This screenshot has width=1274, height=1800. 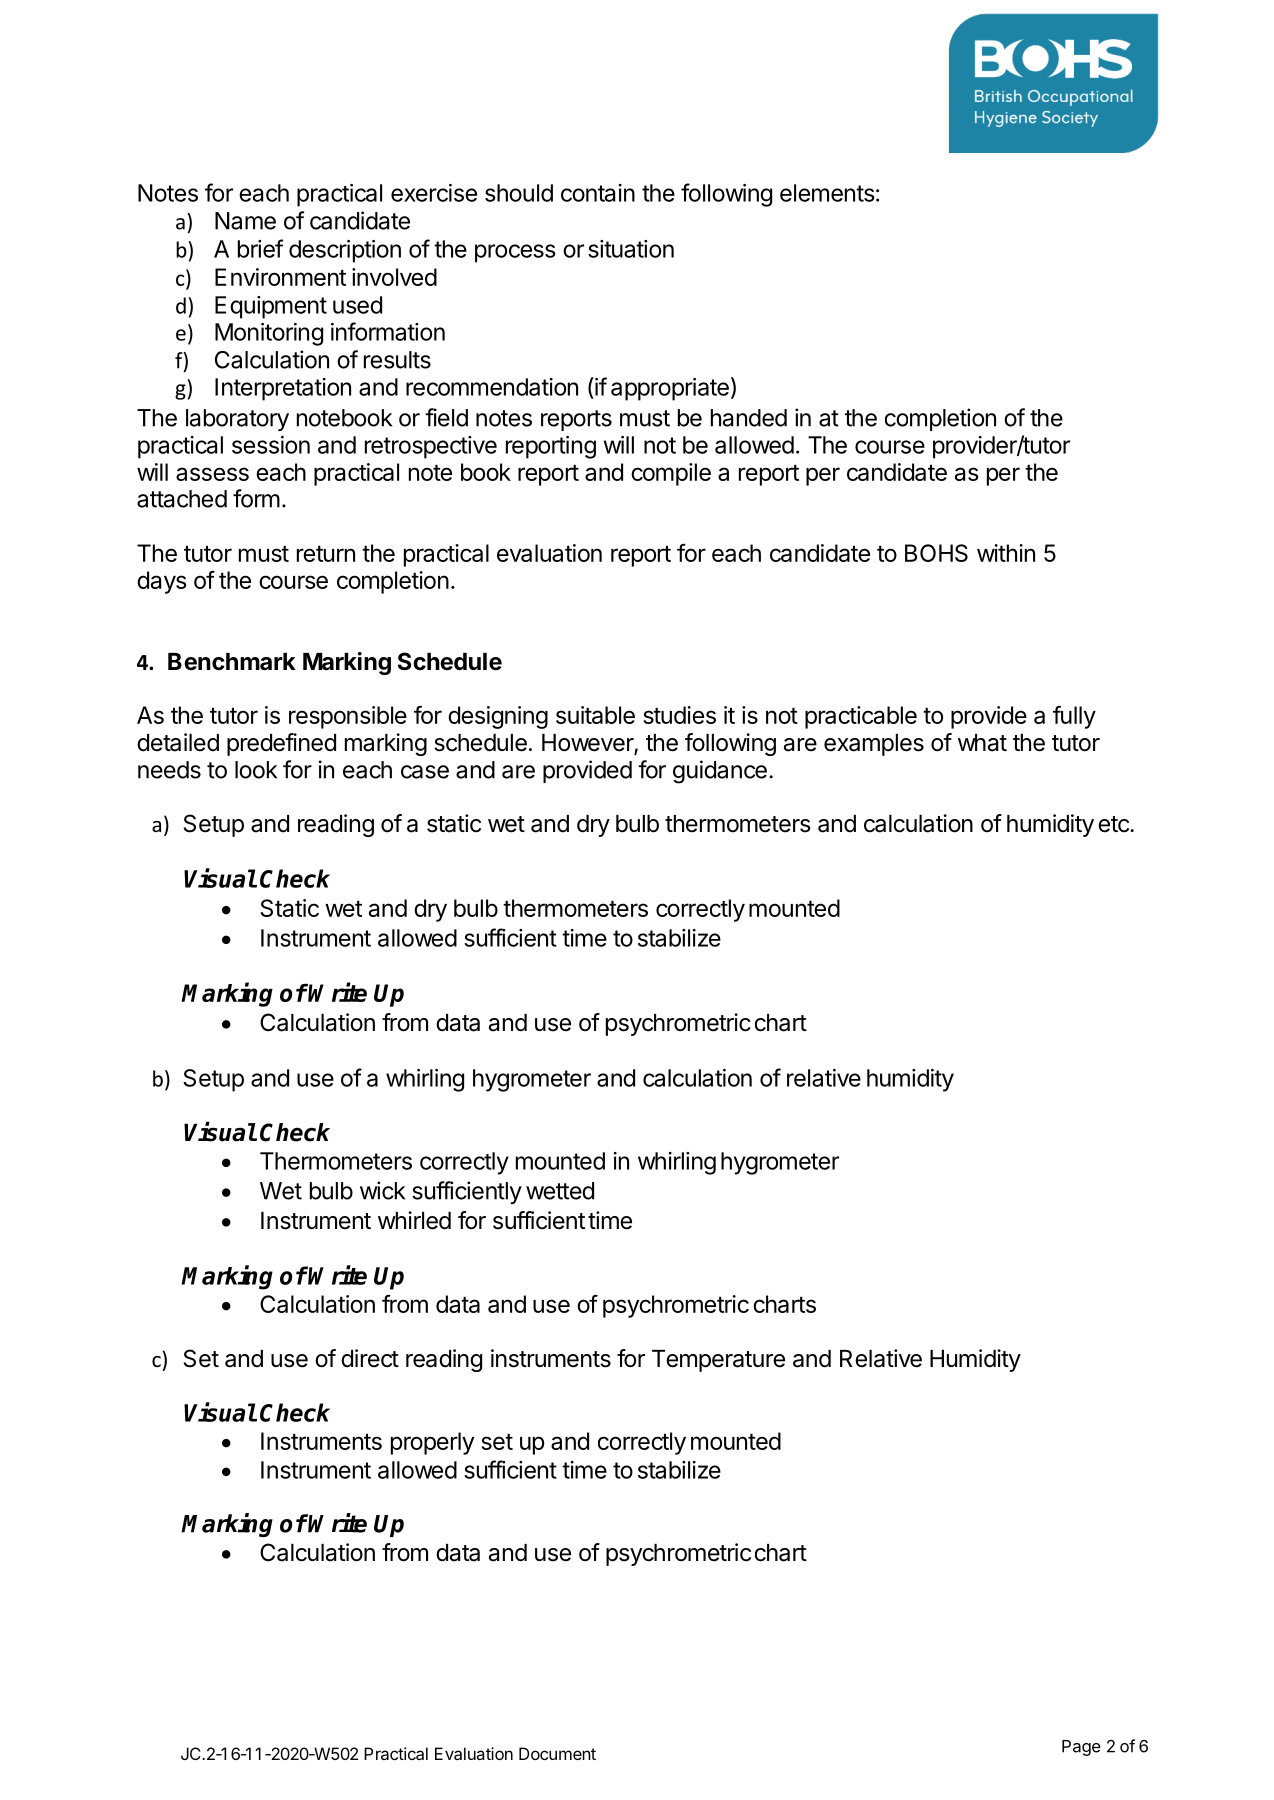 What do you see at coordinates (256, 770) in the screenshot?
I see `look` at bounding box center [256, 770].
